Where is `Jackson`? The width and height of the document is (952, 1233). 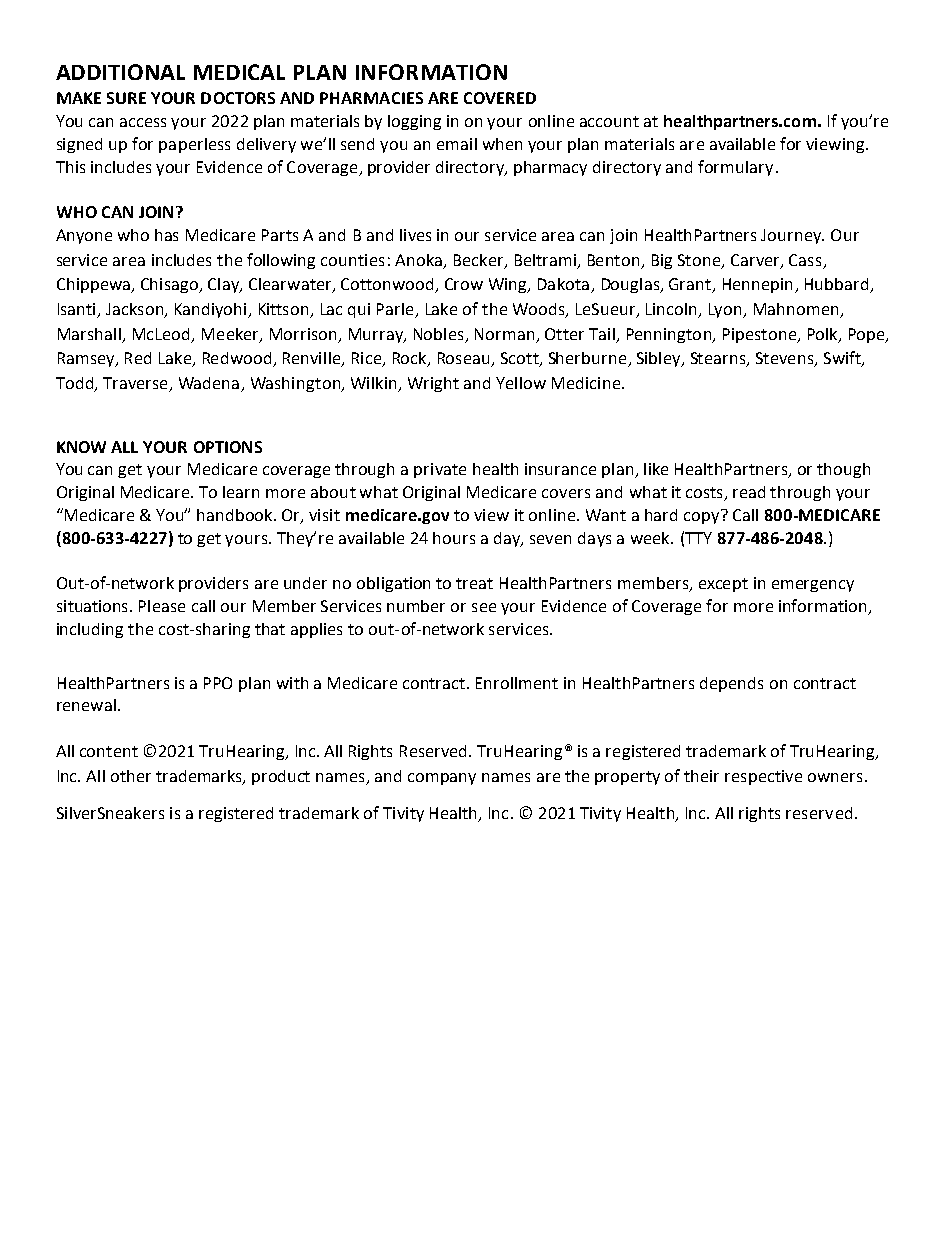 Jackson is located at coordinates (135, 310).
